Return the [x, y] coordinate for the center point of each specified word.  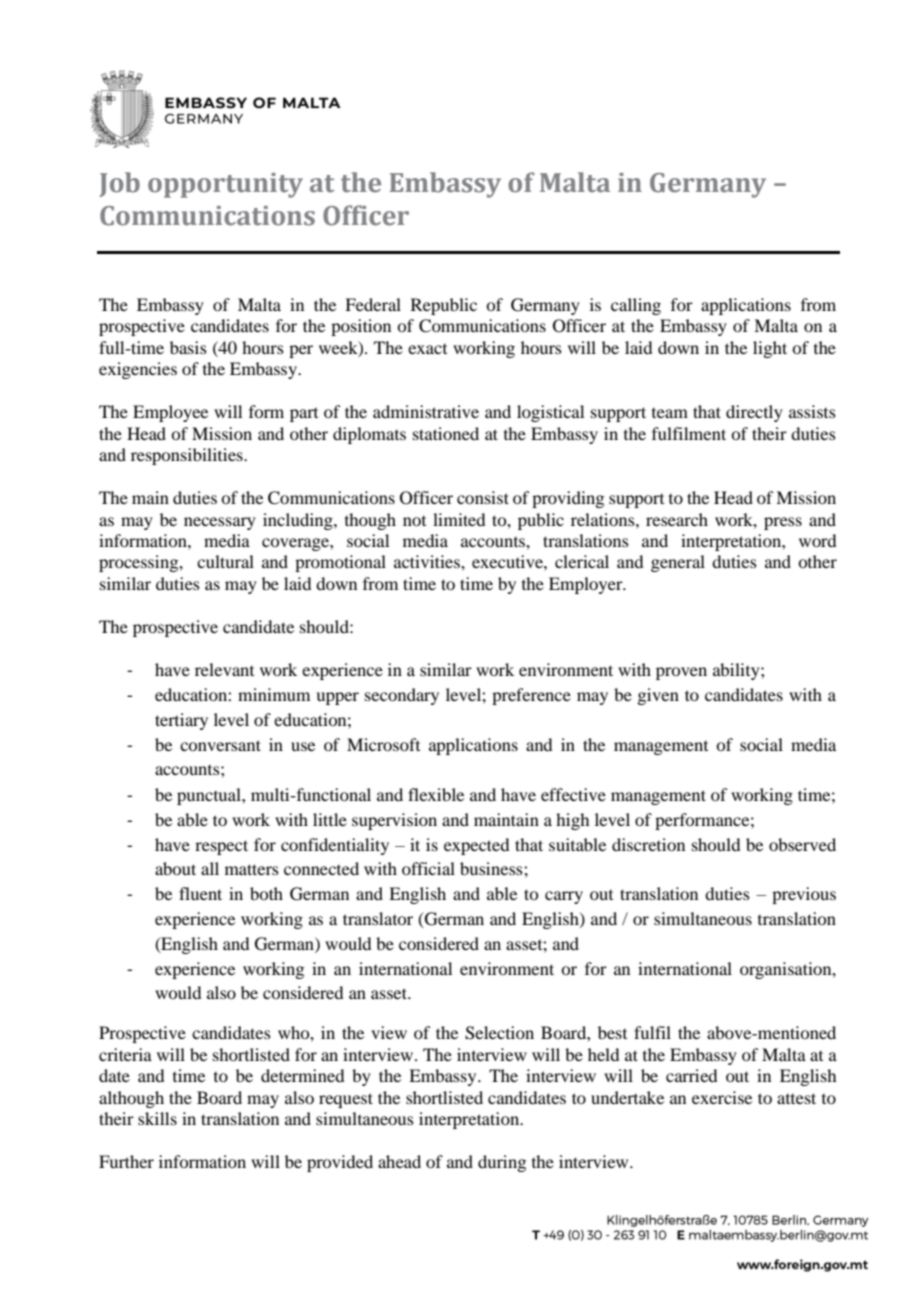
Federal [373, 304]
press [783, 523]
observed [802, 844]
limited [459, 519]
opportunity [225, 185]
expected [476, 846]
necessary [220, 523]
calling [636, 306]
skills [157, 1118]
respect [221, 847]
